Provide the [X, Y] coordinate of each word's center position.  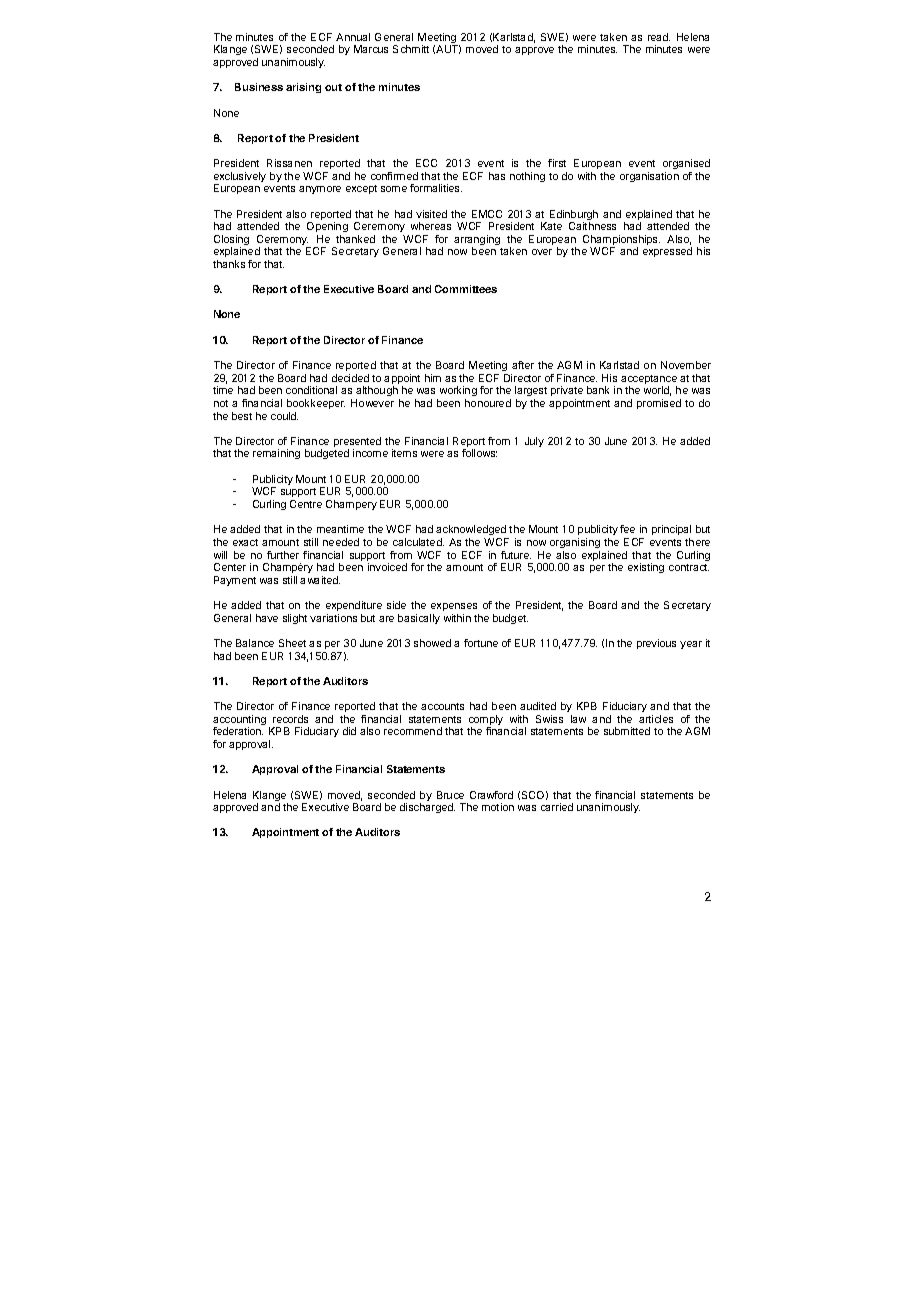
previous [656, 644]
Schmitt [411, 49]
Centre [306, 504]
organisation [649, 177]
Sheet [292, 643]
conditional [311, 390]
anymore [320, 190]
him [433, 378]
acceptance [649, 381]
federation [238, 731]
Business [259, 87]
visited [431, 214]
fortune [481, 643]
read [659, 37]
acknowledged [472, 532]
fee [627, 529]
